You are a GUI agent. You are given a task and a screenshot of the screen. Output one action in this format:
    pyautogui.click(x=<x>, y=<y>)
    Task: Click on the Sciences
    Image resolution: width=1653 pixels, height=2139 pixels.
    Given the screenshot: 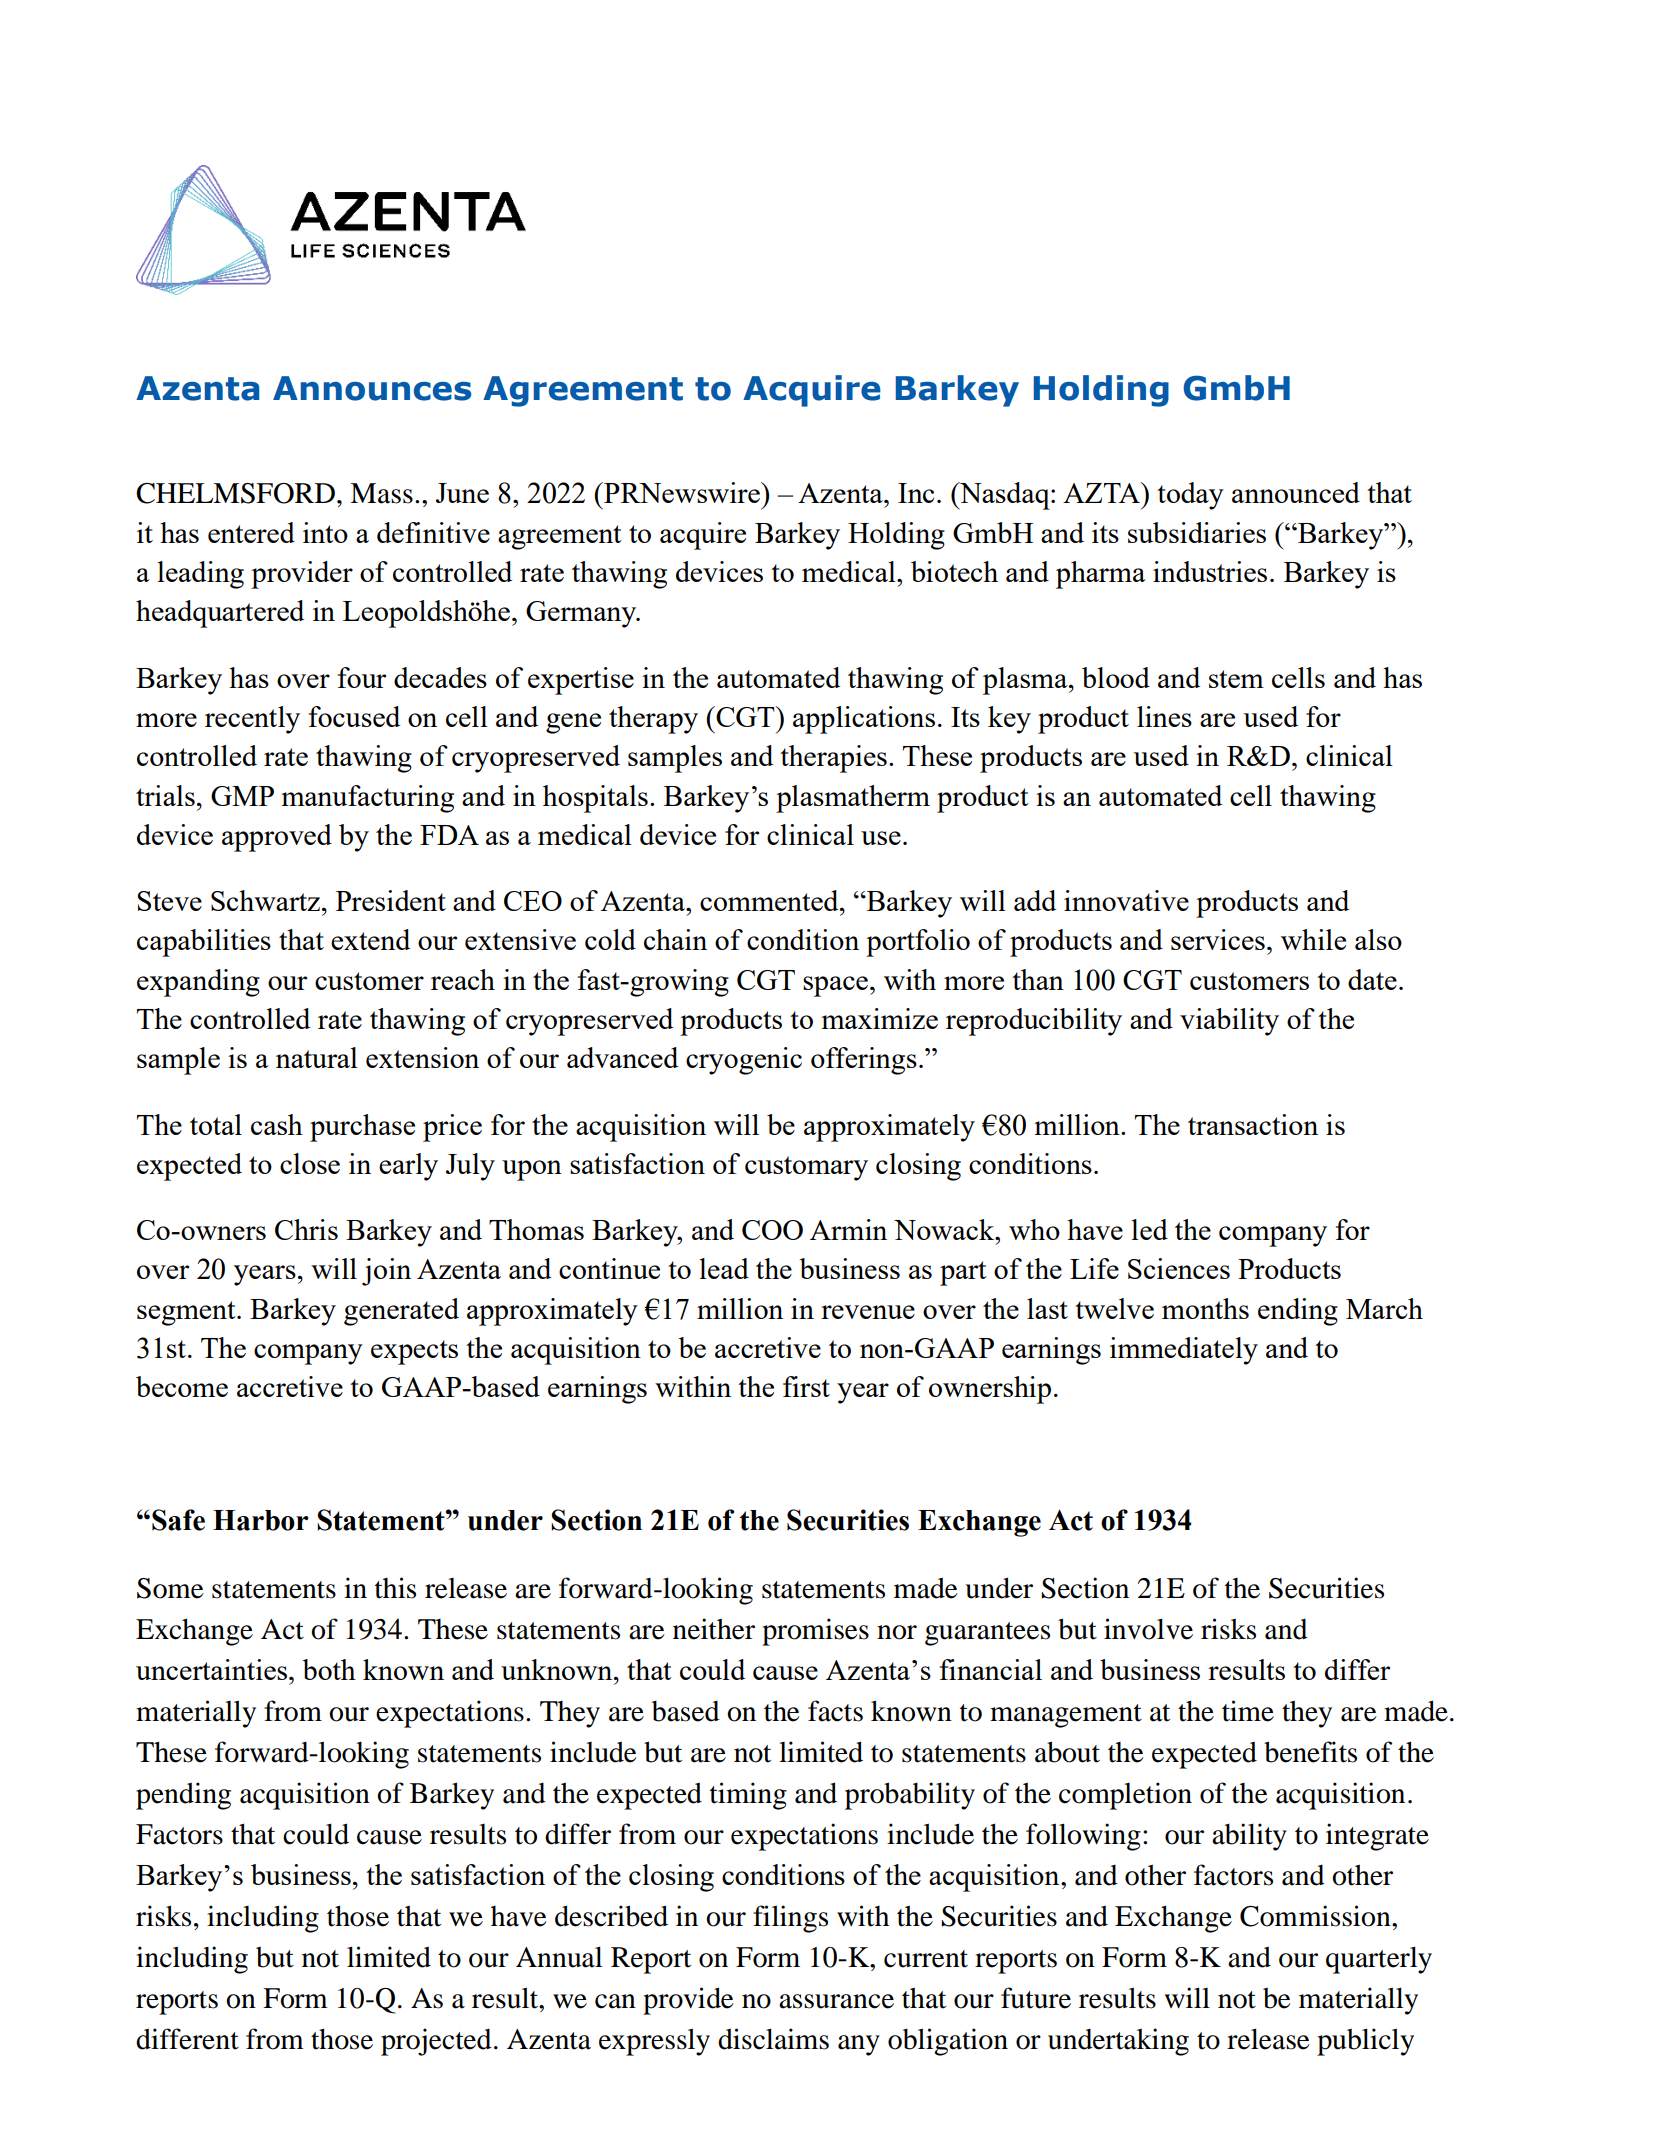 What is the action you would take?
    pyautogui.click(x=1179, y=1268)
